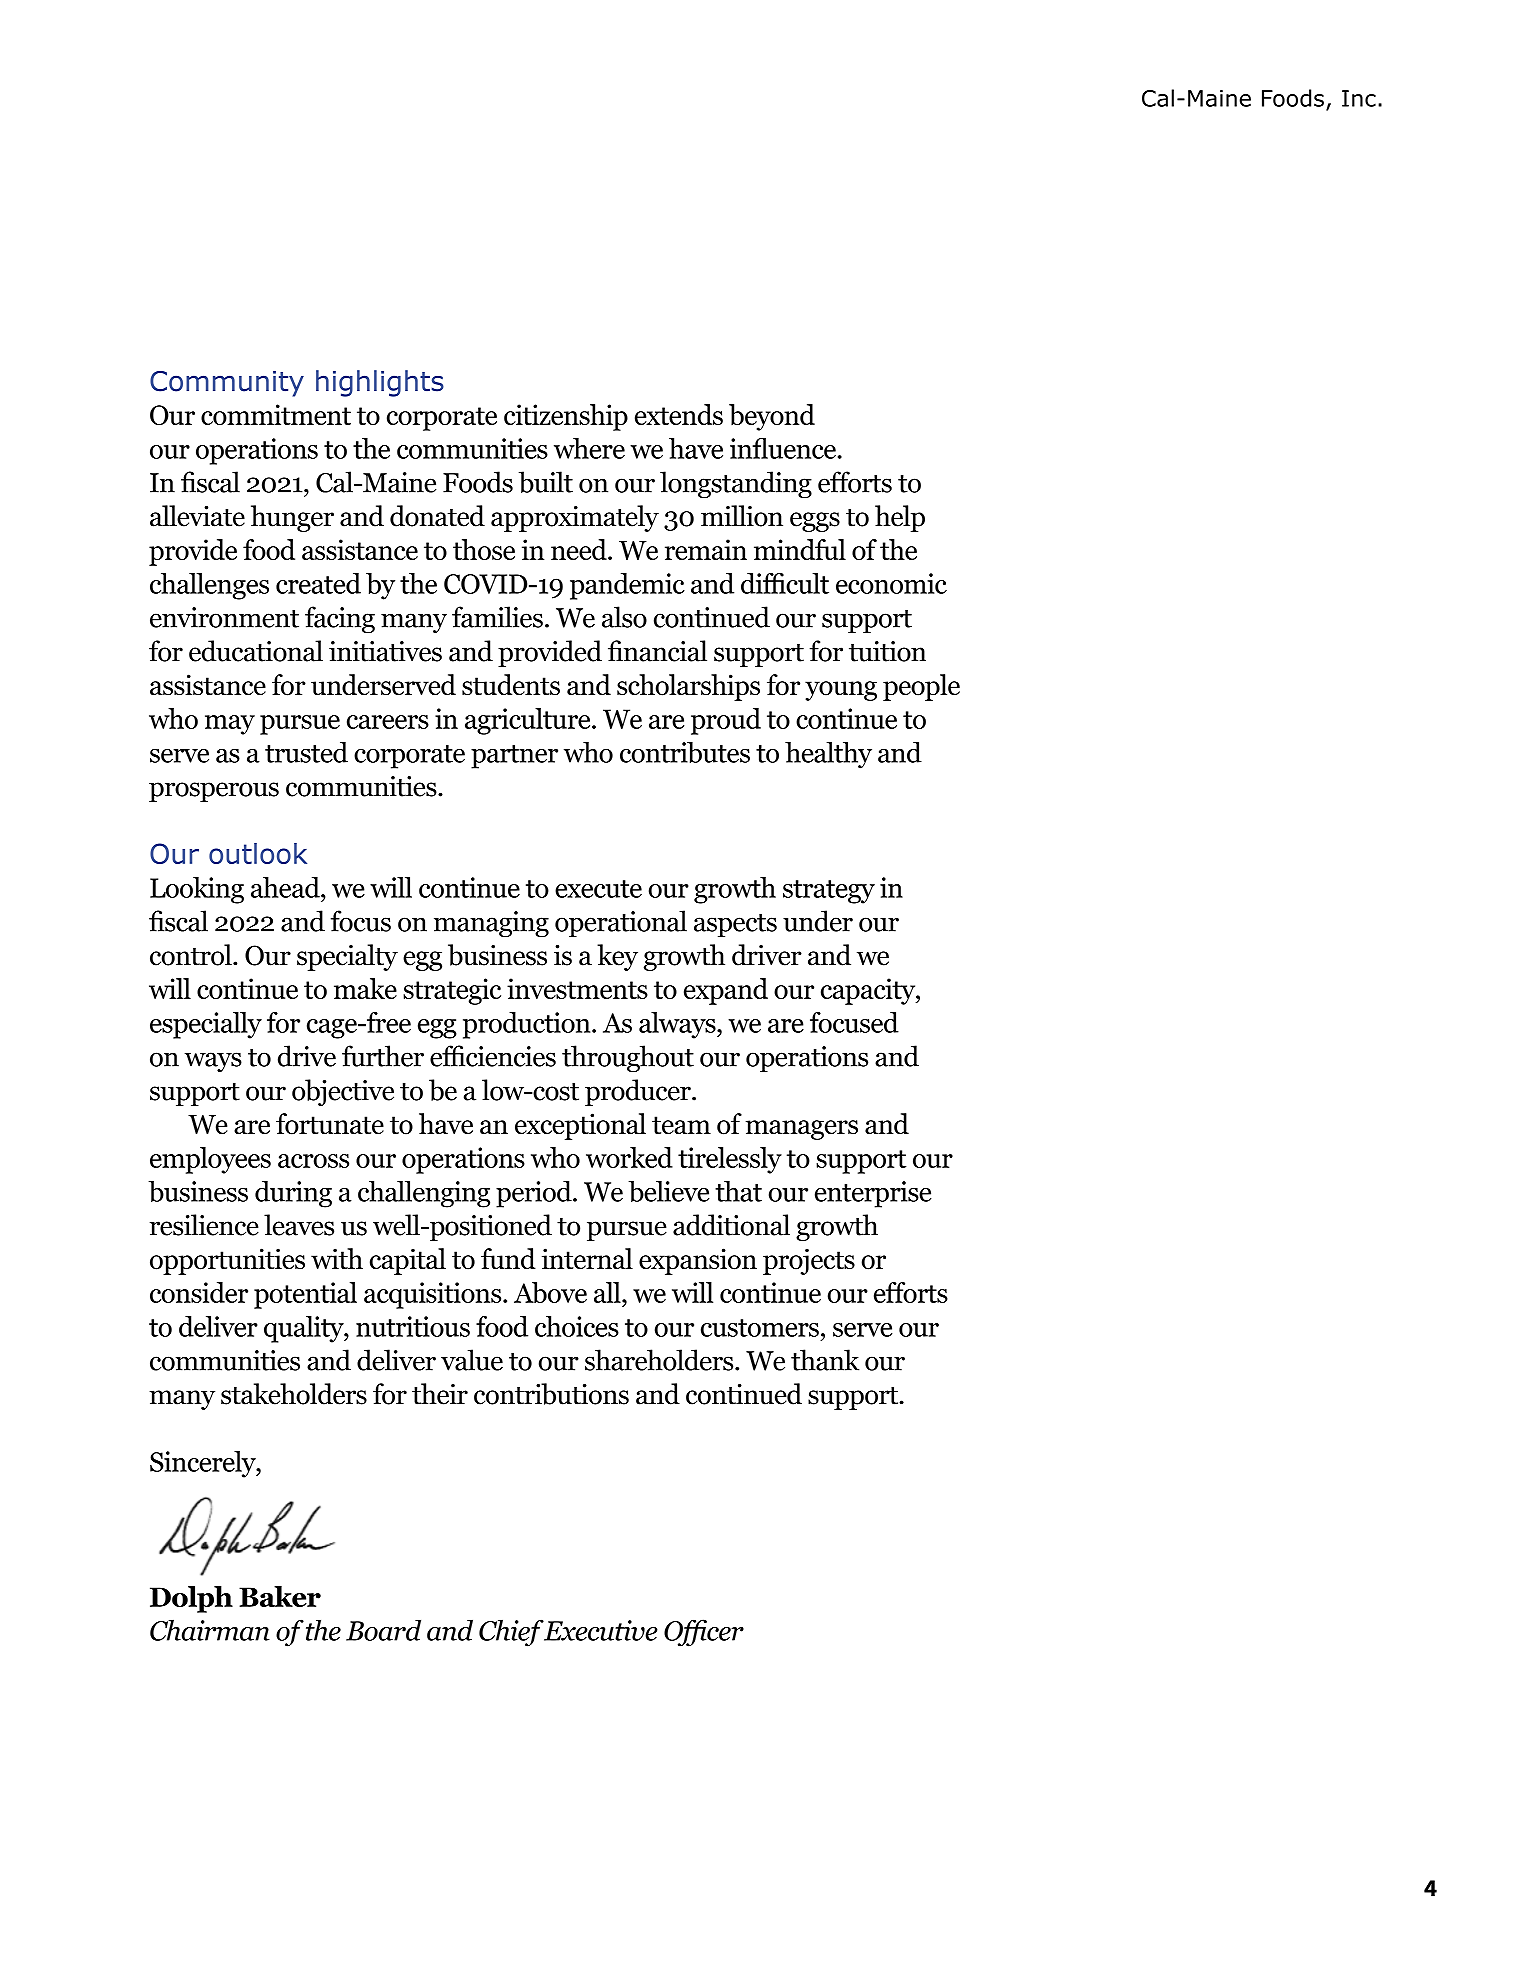  Describe the element at coordinates (783, 448) in the screenshot. I see `influence` at that location.
